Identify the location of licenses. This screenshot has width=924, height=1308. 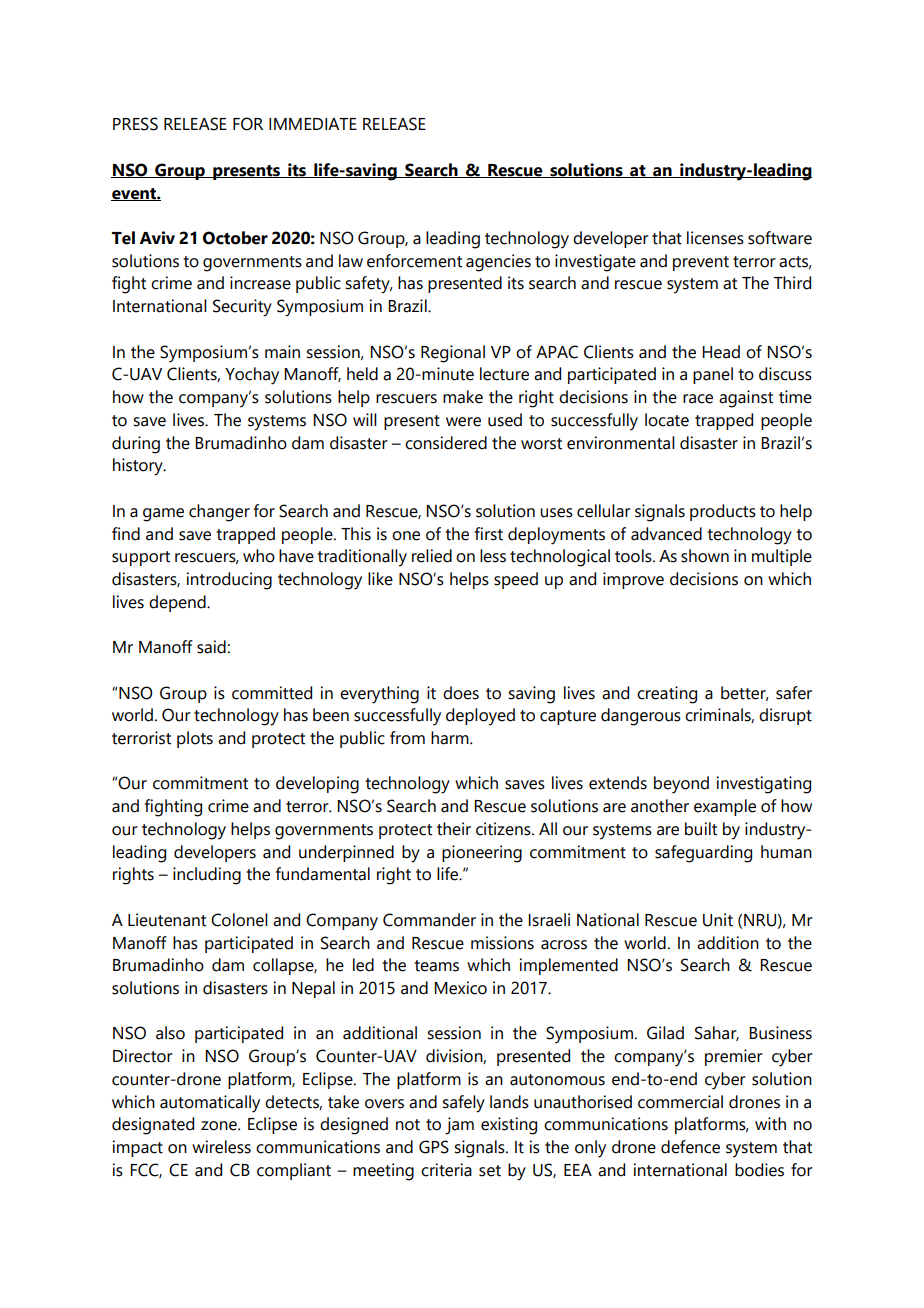
(715, 238).
